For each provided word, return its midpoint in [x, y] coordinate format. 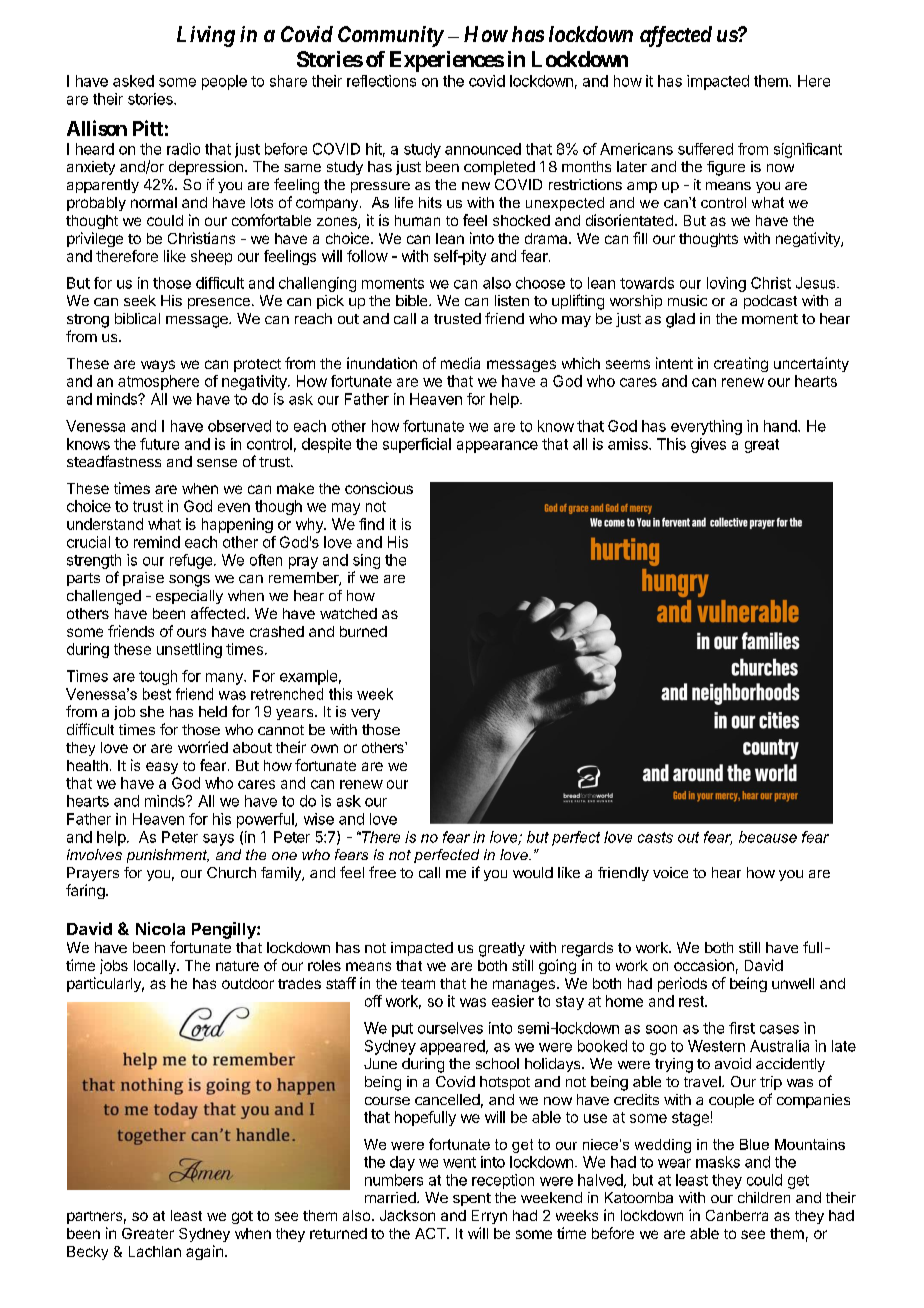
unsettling [189, 650]
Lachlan [155, 1251]
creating [741, 364]
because [768, 837]
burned [363, 631]
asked [133, 81]
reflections [381, 81]
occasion [704, 965]
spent [472, 1199]
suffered [705, 149]
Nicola [160, 928]
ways [158, 366]
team [418, 984]
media [460, 363]
